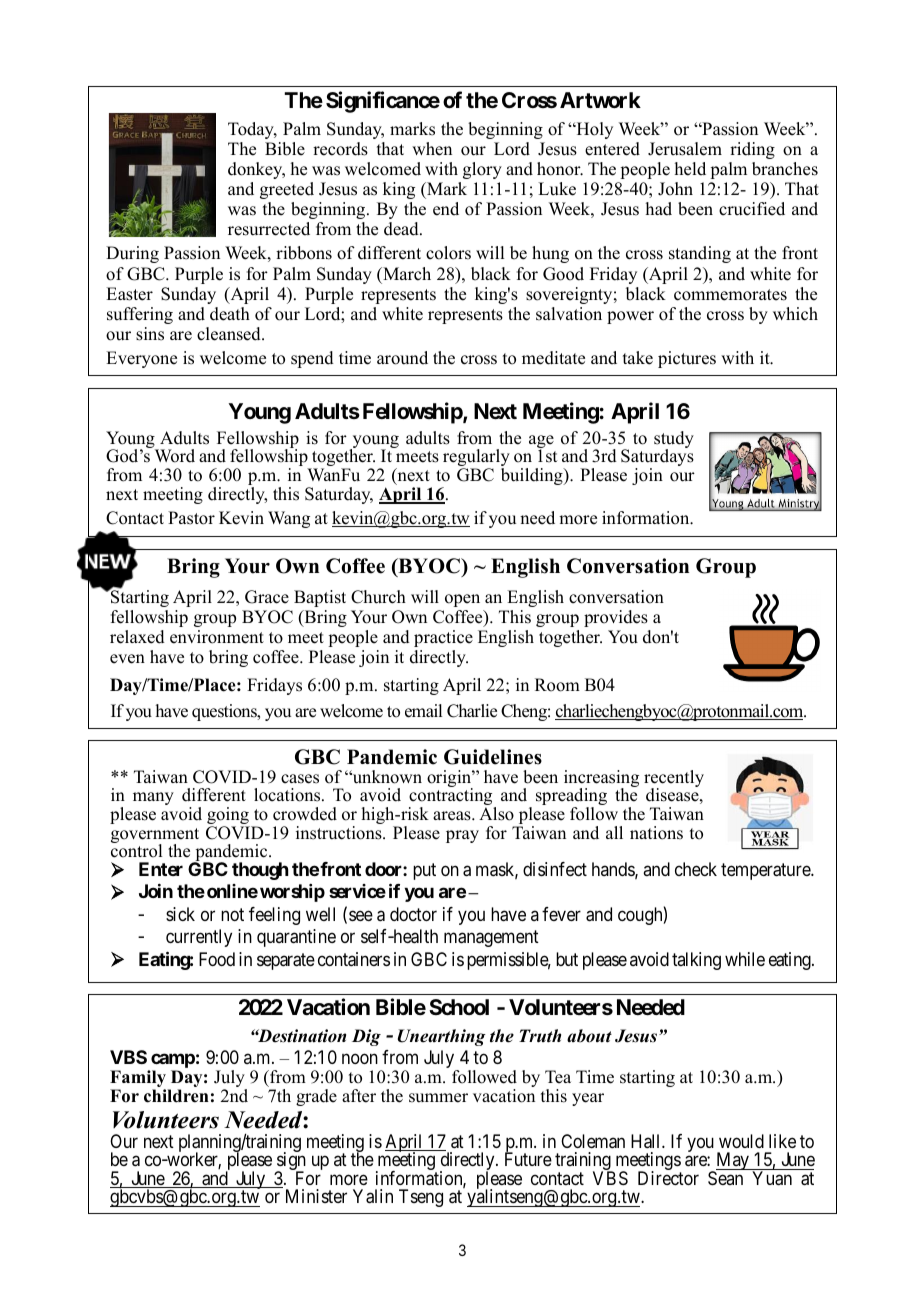 Image resolution: width=924 pixels, height=1308 pixels. Describe the element at coordinates (287, 190) in the page. I see `greeted` at that location.
